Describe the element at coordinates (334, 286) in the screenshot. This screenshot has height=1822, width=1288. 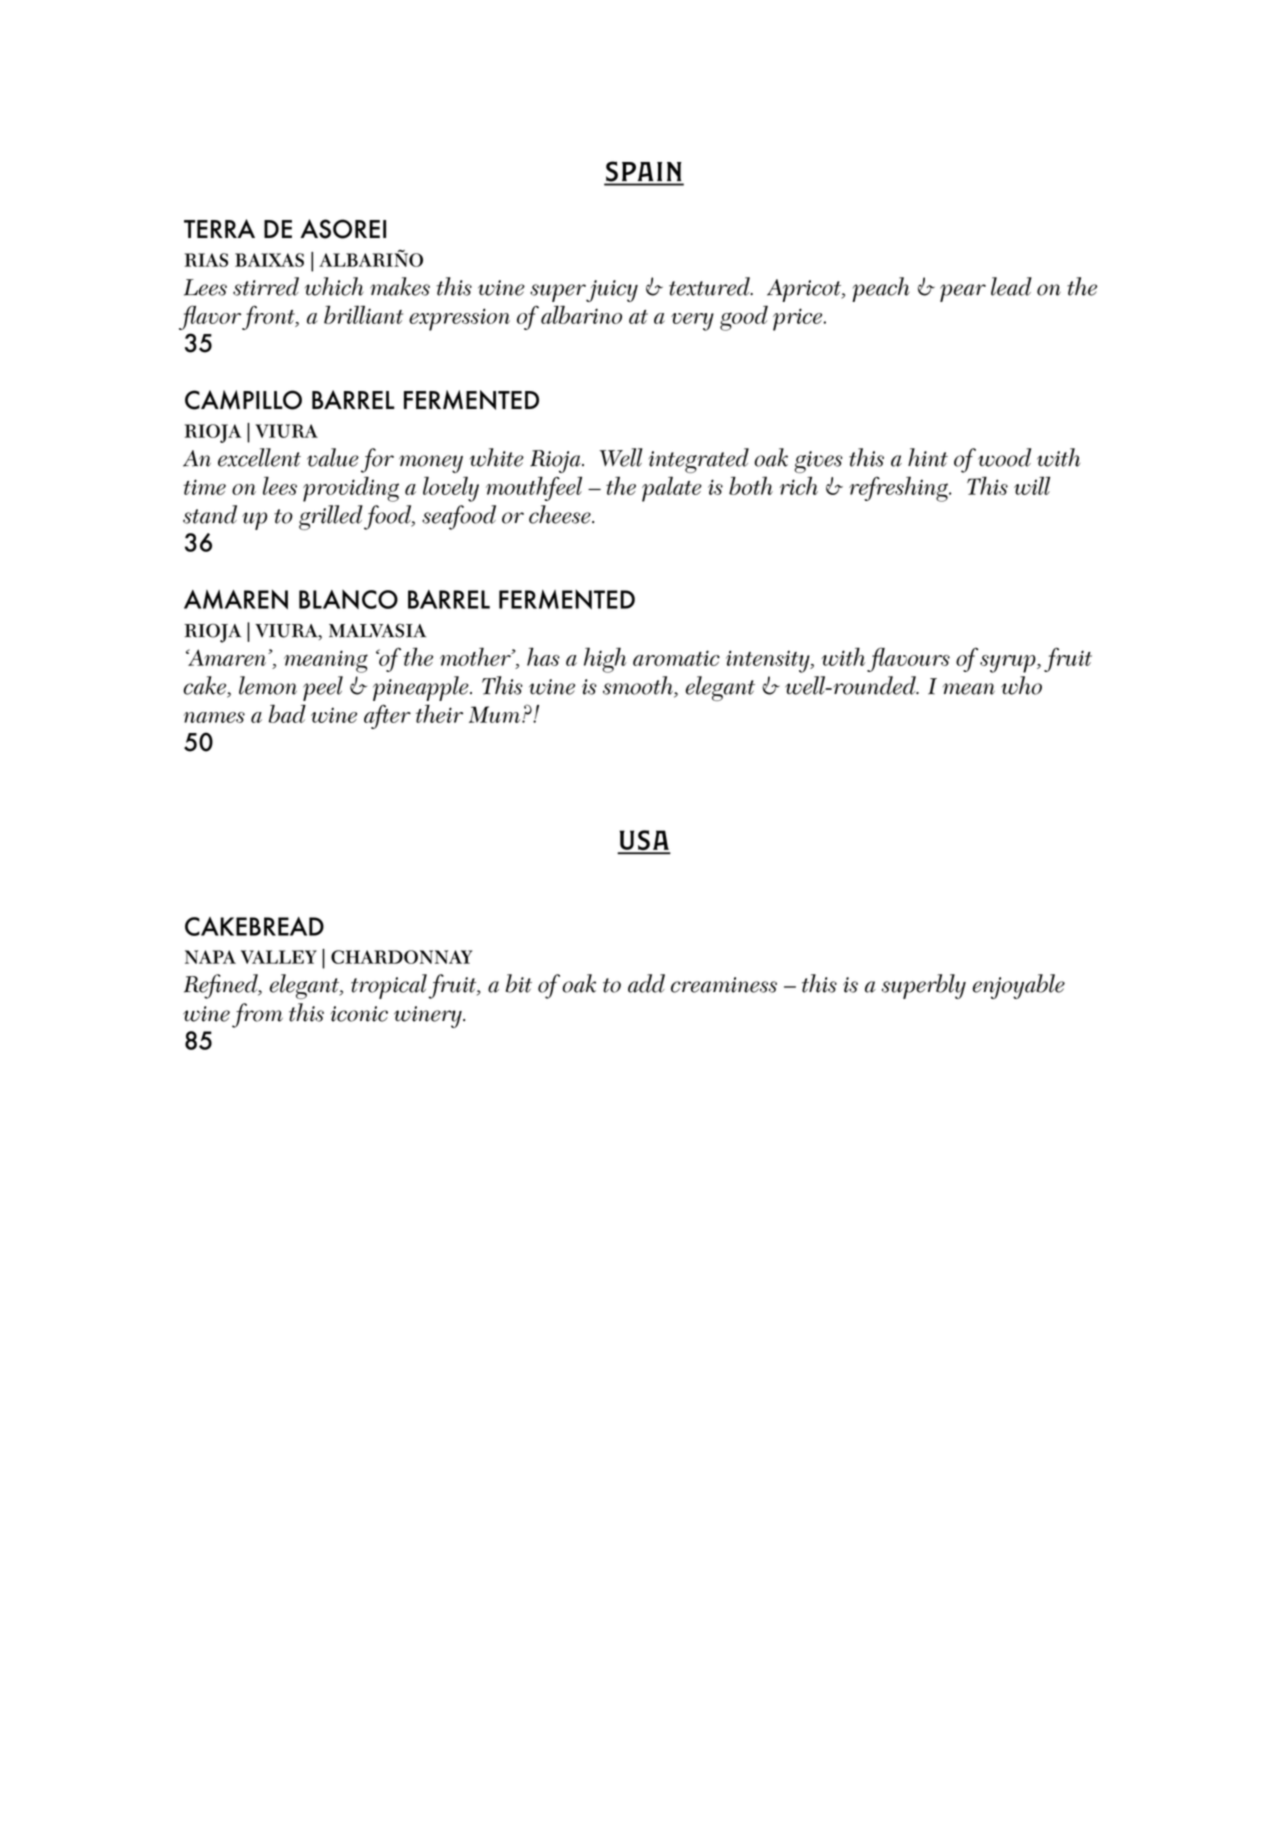
I see `which` at that location.
